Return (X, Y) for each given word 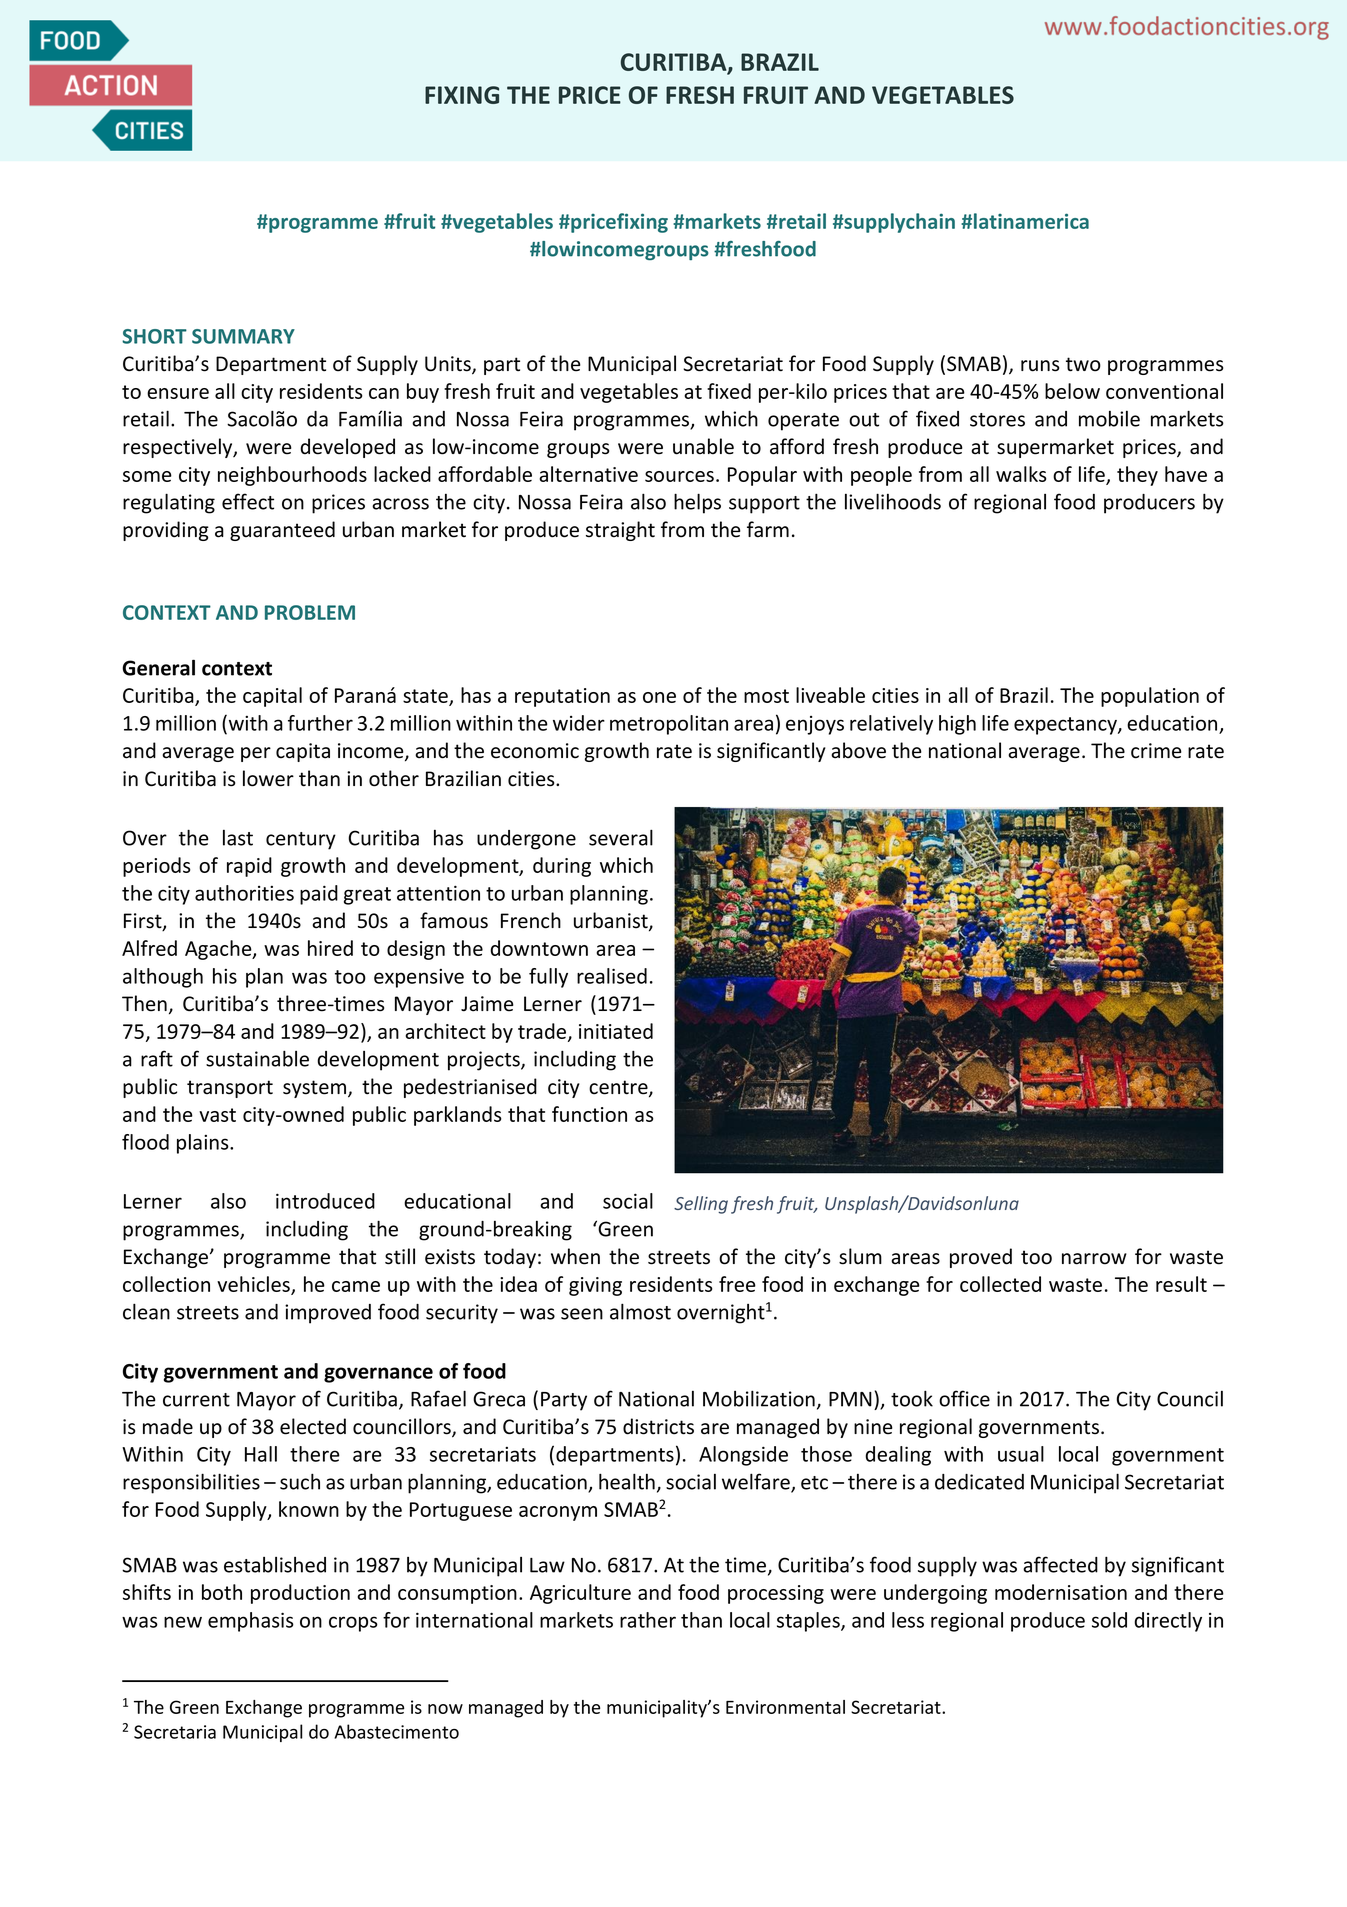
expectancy (1066, 726)
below (1072, 391)
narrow (1094, 1259)
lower (268, 778)
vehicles (254, 1285)
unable (703, 446)
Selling (701, 1205)
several (621, 837)
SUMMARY (243, 336)
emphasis (251, 1622)
